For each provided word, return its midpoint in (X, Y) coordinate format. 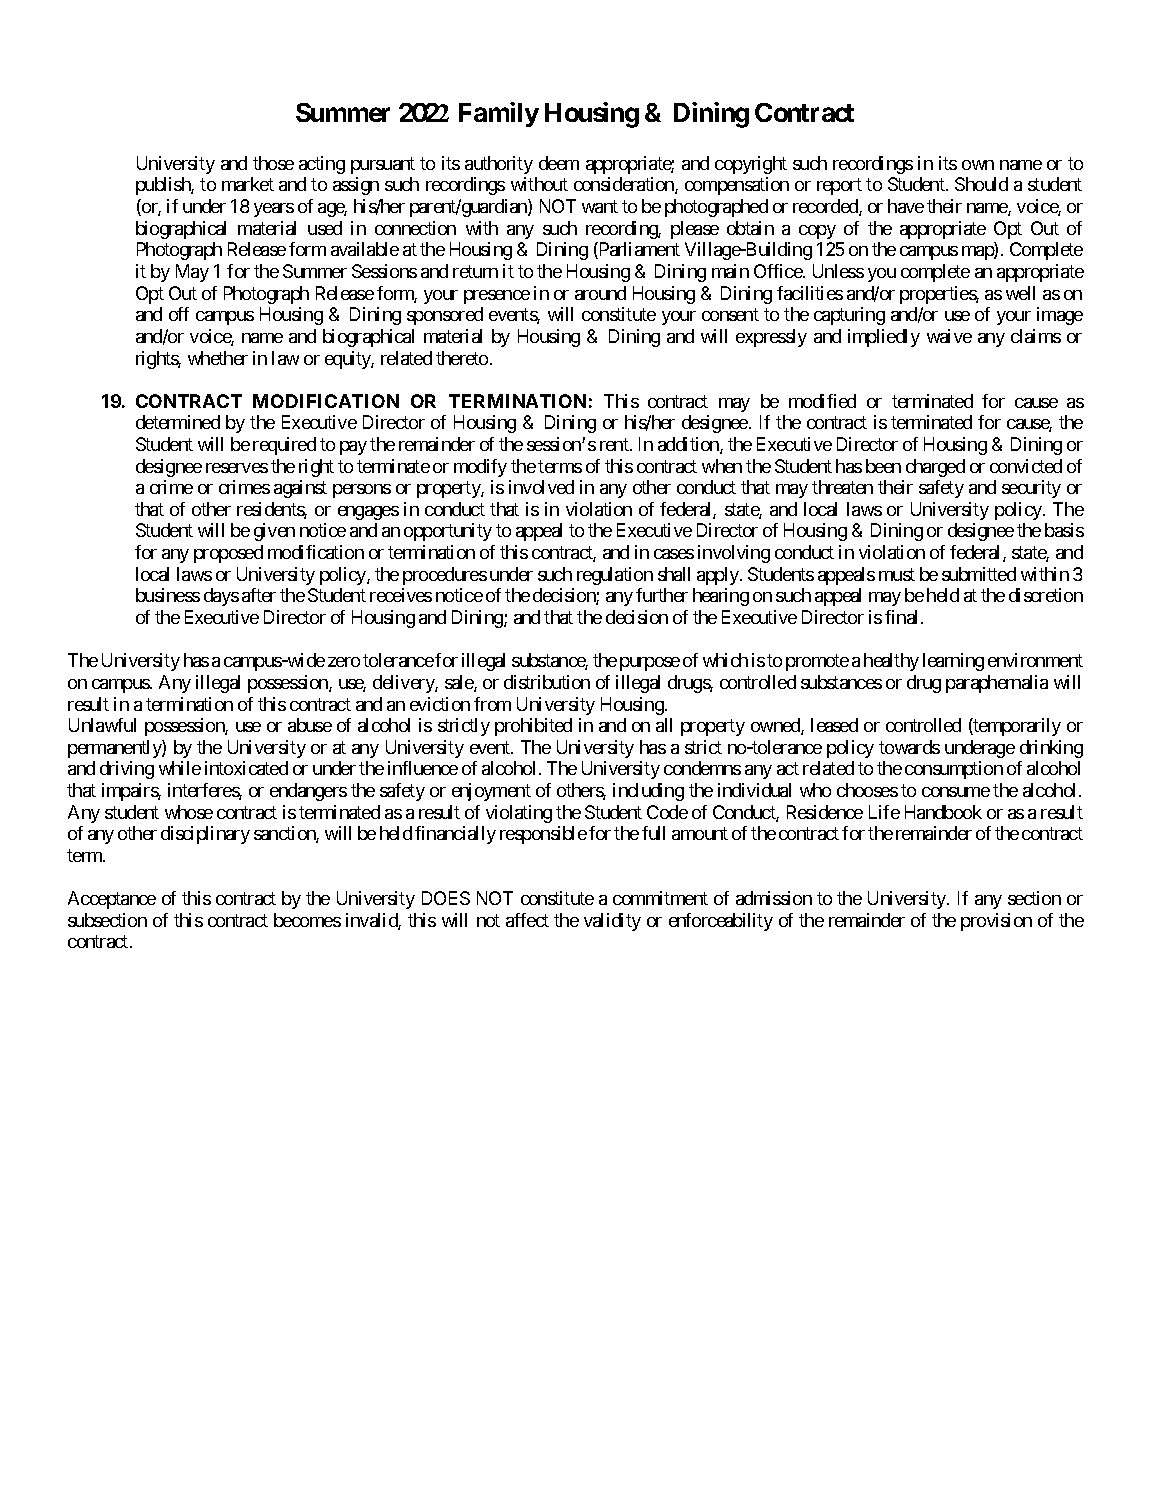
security (1031, 489)
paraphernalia (997, 684)
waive (949, 336)
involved (541, 487)
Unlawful (102, 725)
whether (218, 358)
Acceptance (112, 900)
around (600, 293)
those (273, 163)
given (274, 532)
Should (981, 184)
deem (559, 163)
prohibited (533, 727)
